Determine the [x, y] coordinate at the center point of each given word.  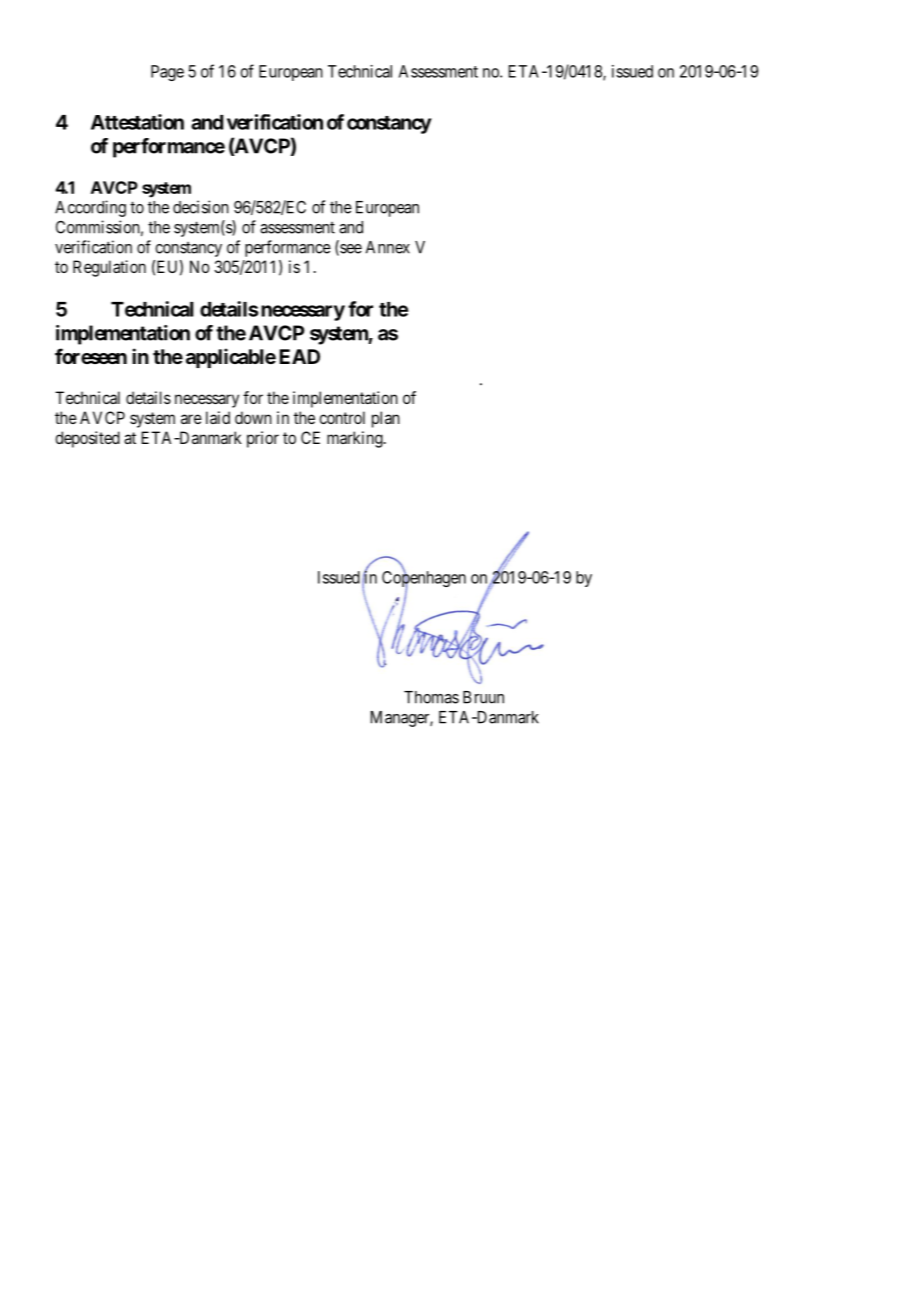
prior [263, 439]
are [191, 419]
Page [167, 73]
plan [386, 419]
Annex [388, 247]
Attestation [137, 122]
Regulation [109, 268]
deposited [87, 439]
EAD [300, 356]
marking [356, 439]
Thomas [431, 697]
